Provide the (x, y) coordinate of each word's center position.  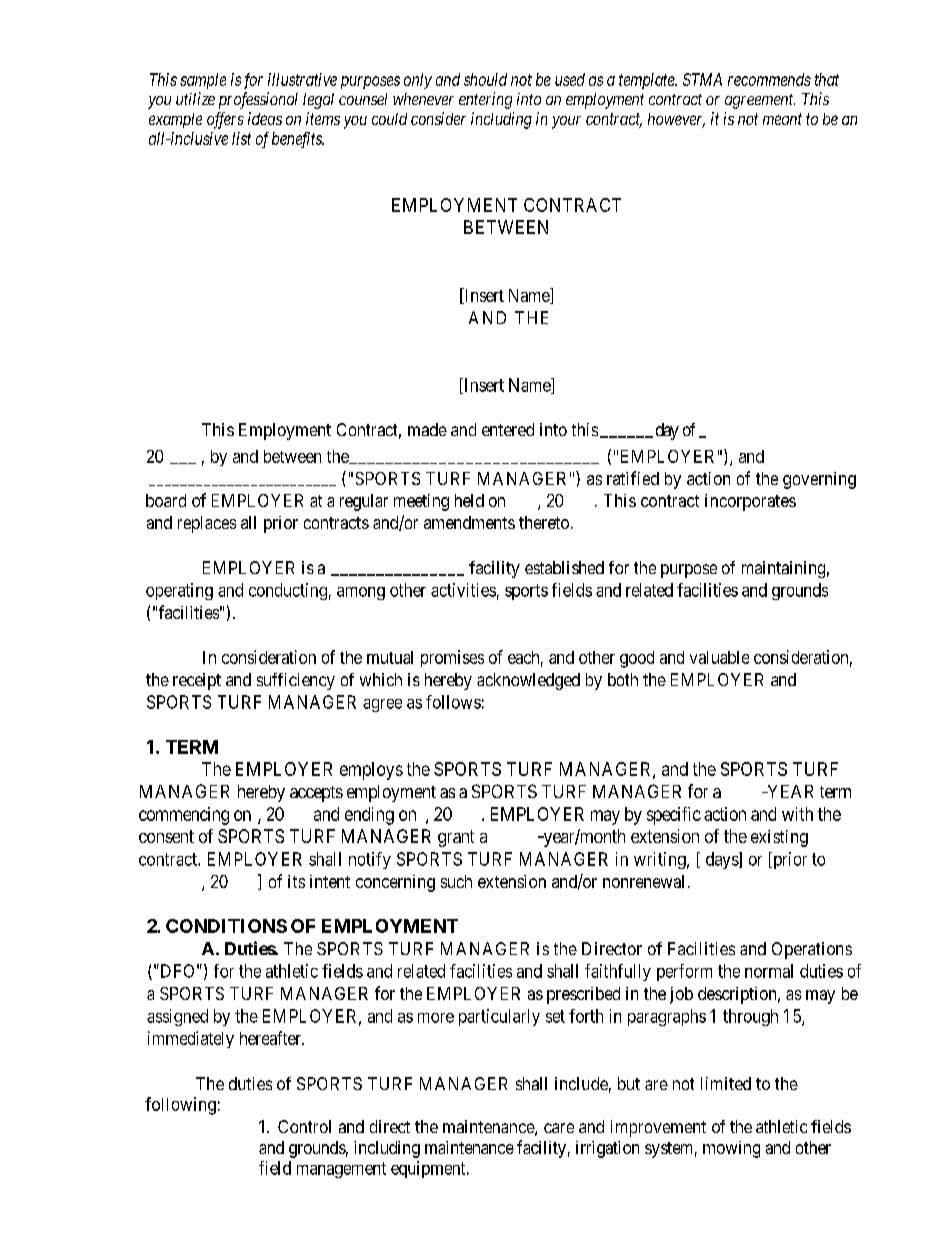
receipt (197, 681)
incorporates (750, 502)
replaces (207, 524)
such (456, 881)
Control (304, 1126)
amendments (469, 522)
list (241, 138)
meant (782, 119)
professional (258, 100)
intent (330, 881)
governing (819, 480)
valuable (719, 657)
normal (769, 971)
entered (508, 429)
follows (453, 702)
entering (485, 100)
